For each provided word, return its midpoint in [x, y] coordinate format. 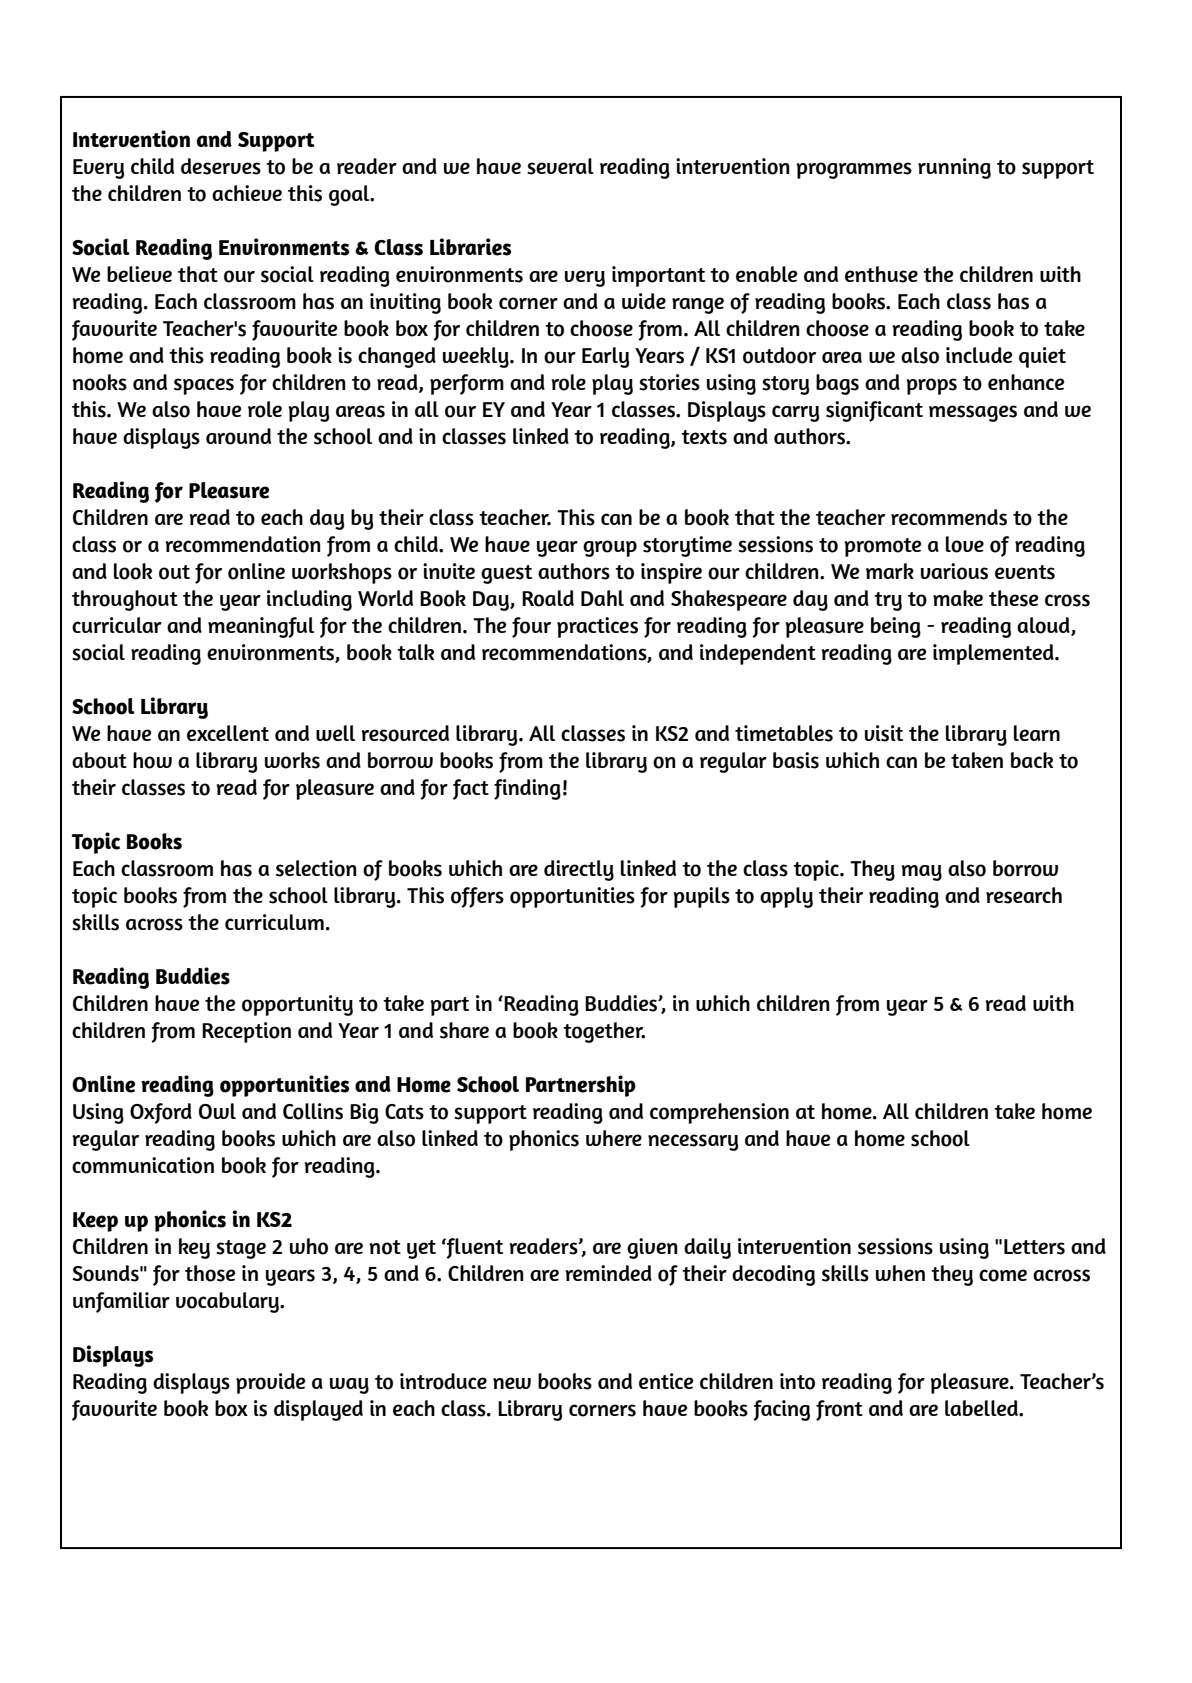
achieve [247, 193]
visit [884, 733]
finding [527, 789]
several [560, 166]
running [954, 168]
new [512, 1383]
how [152, 760]
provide [270, 1383]
